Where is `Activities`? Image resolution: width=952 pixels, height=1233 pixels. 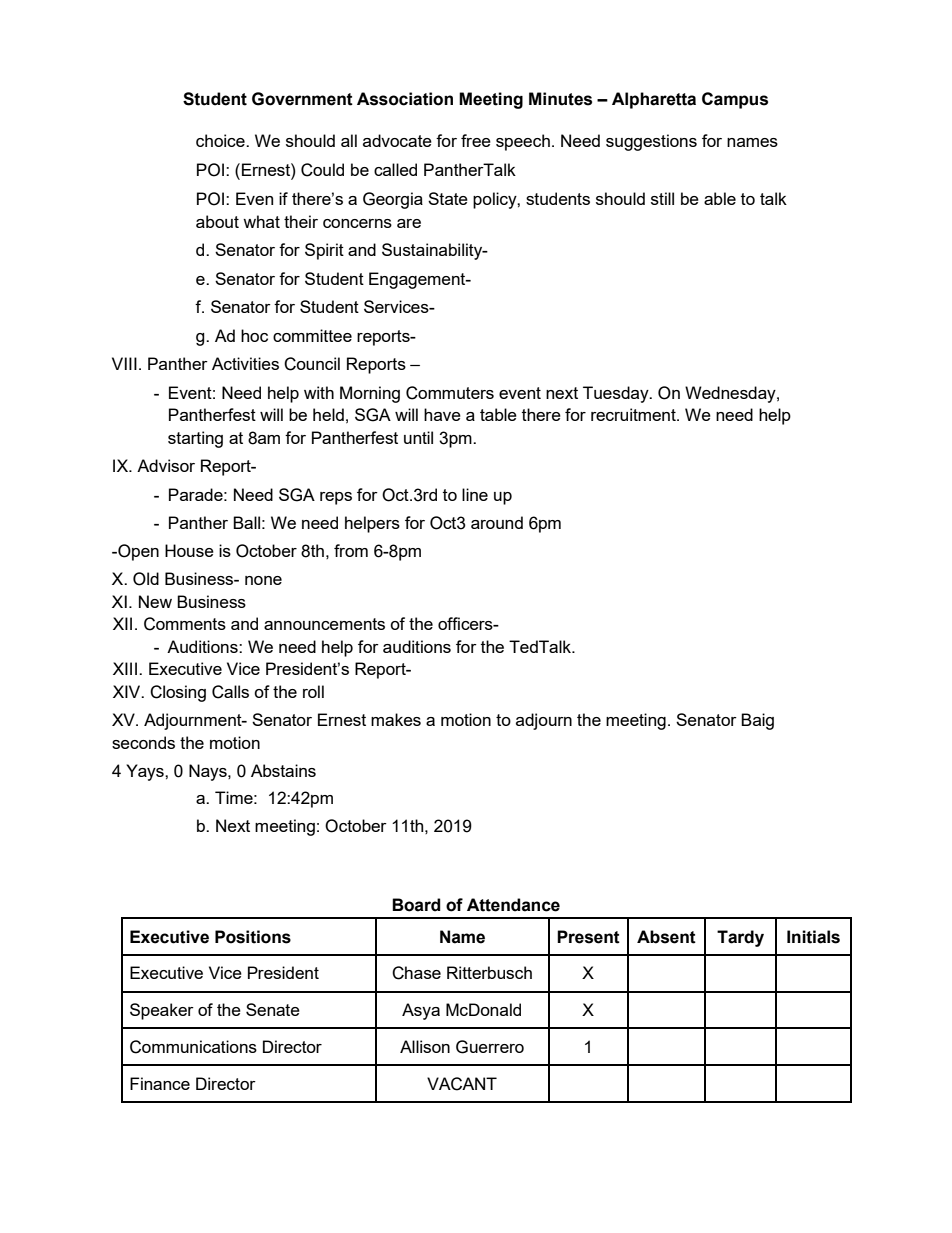 Activities is located at coordinates (245, 363).
